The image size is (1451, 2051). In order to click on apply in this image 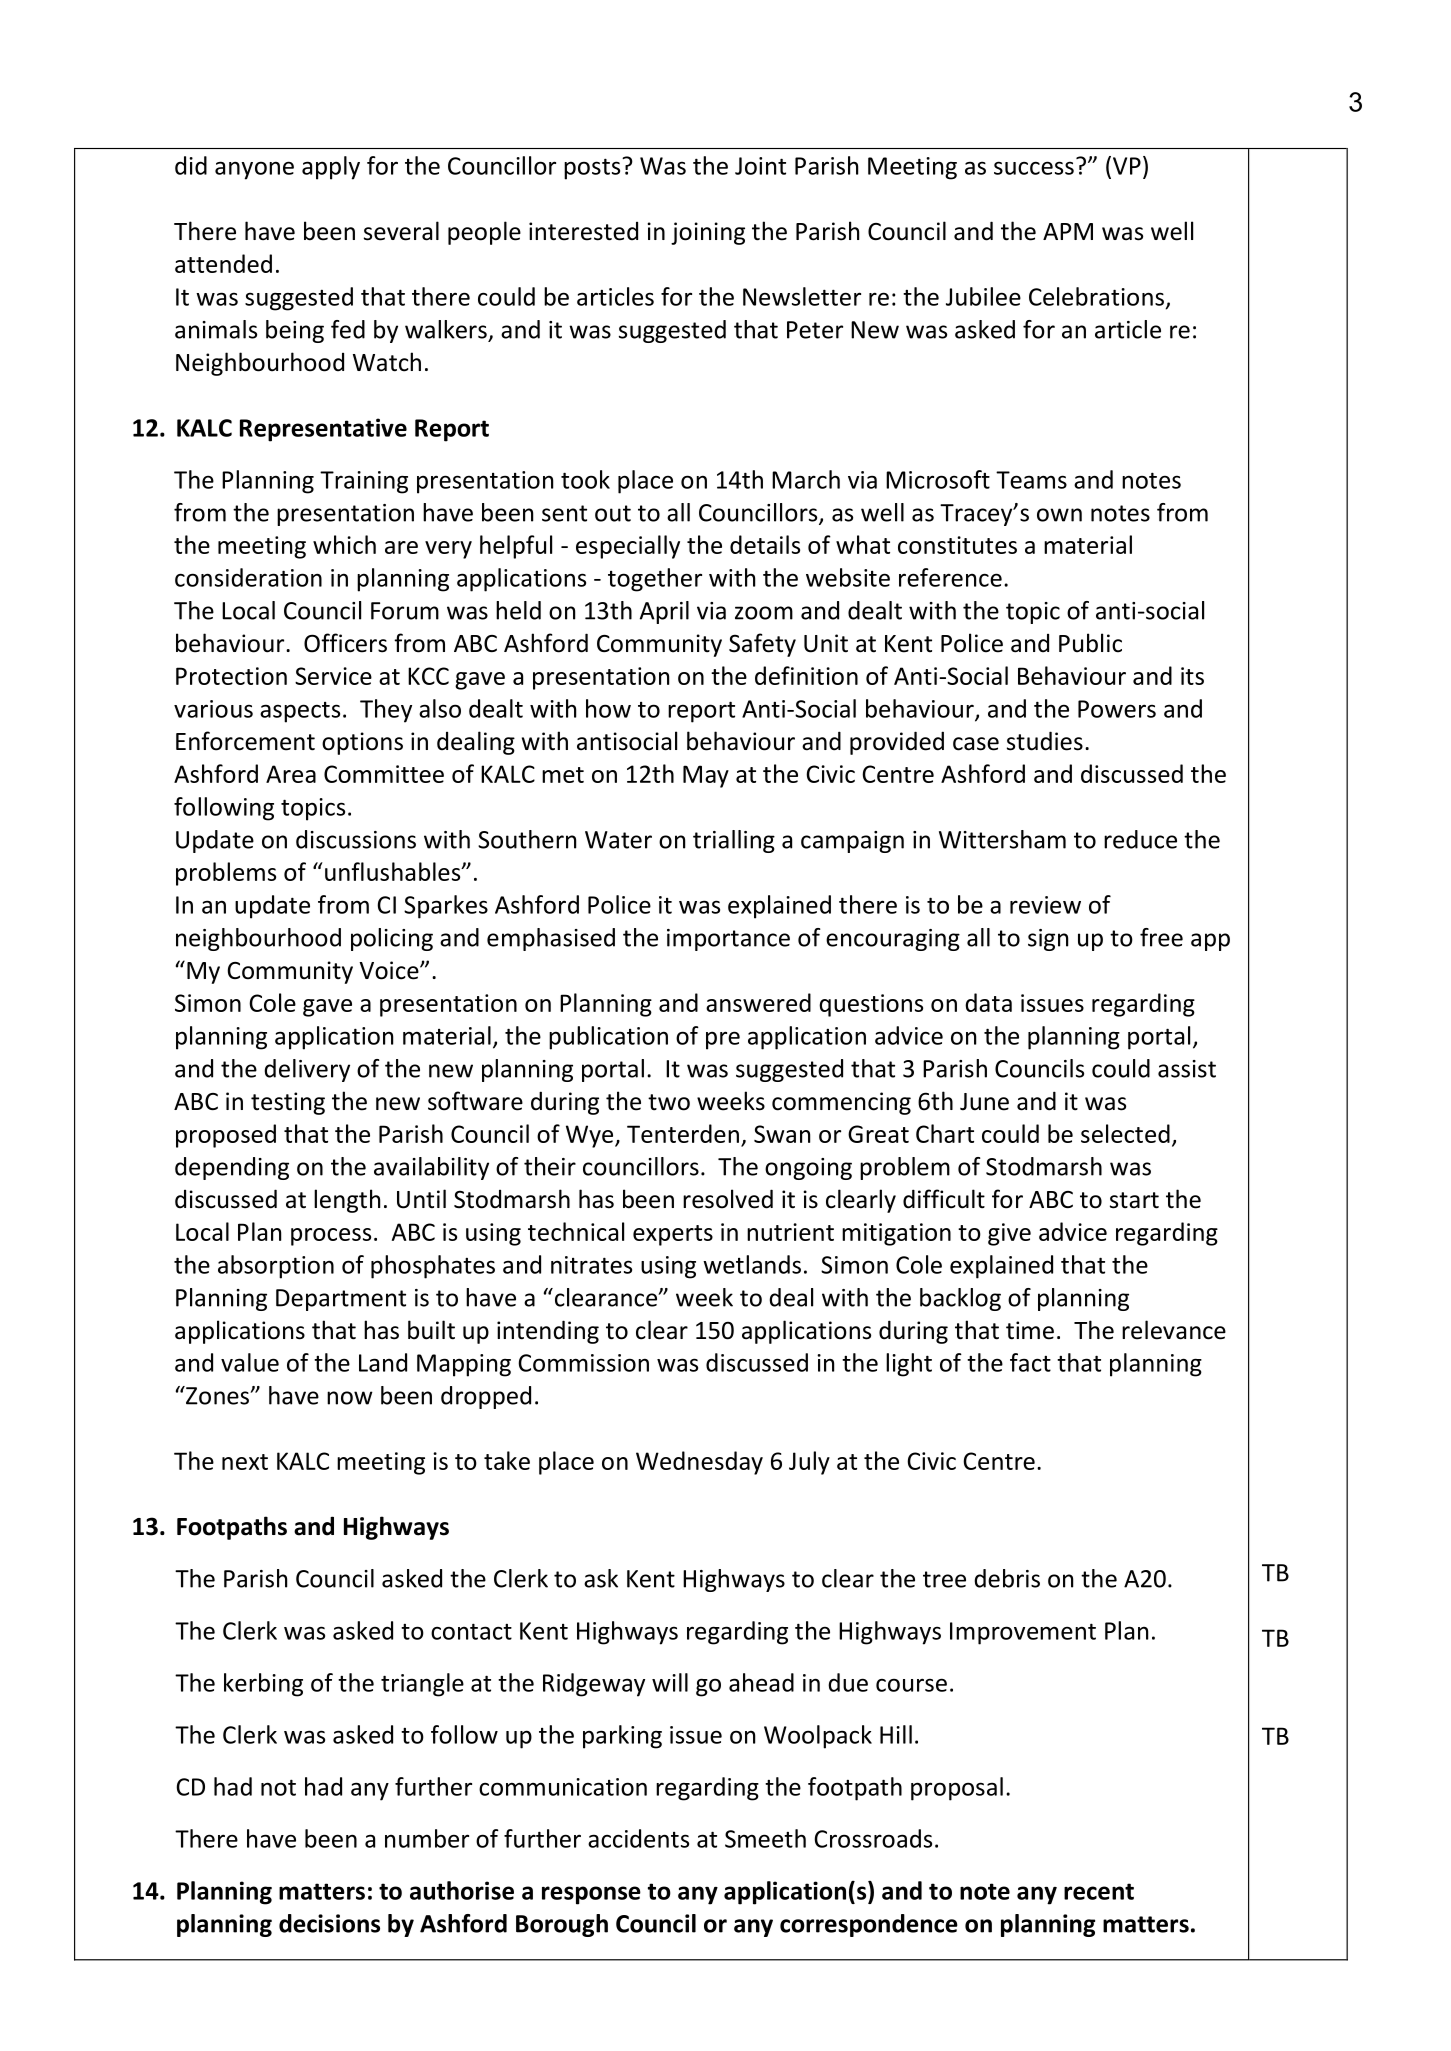, I will do `click(331, 168)`.
